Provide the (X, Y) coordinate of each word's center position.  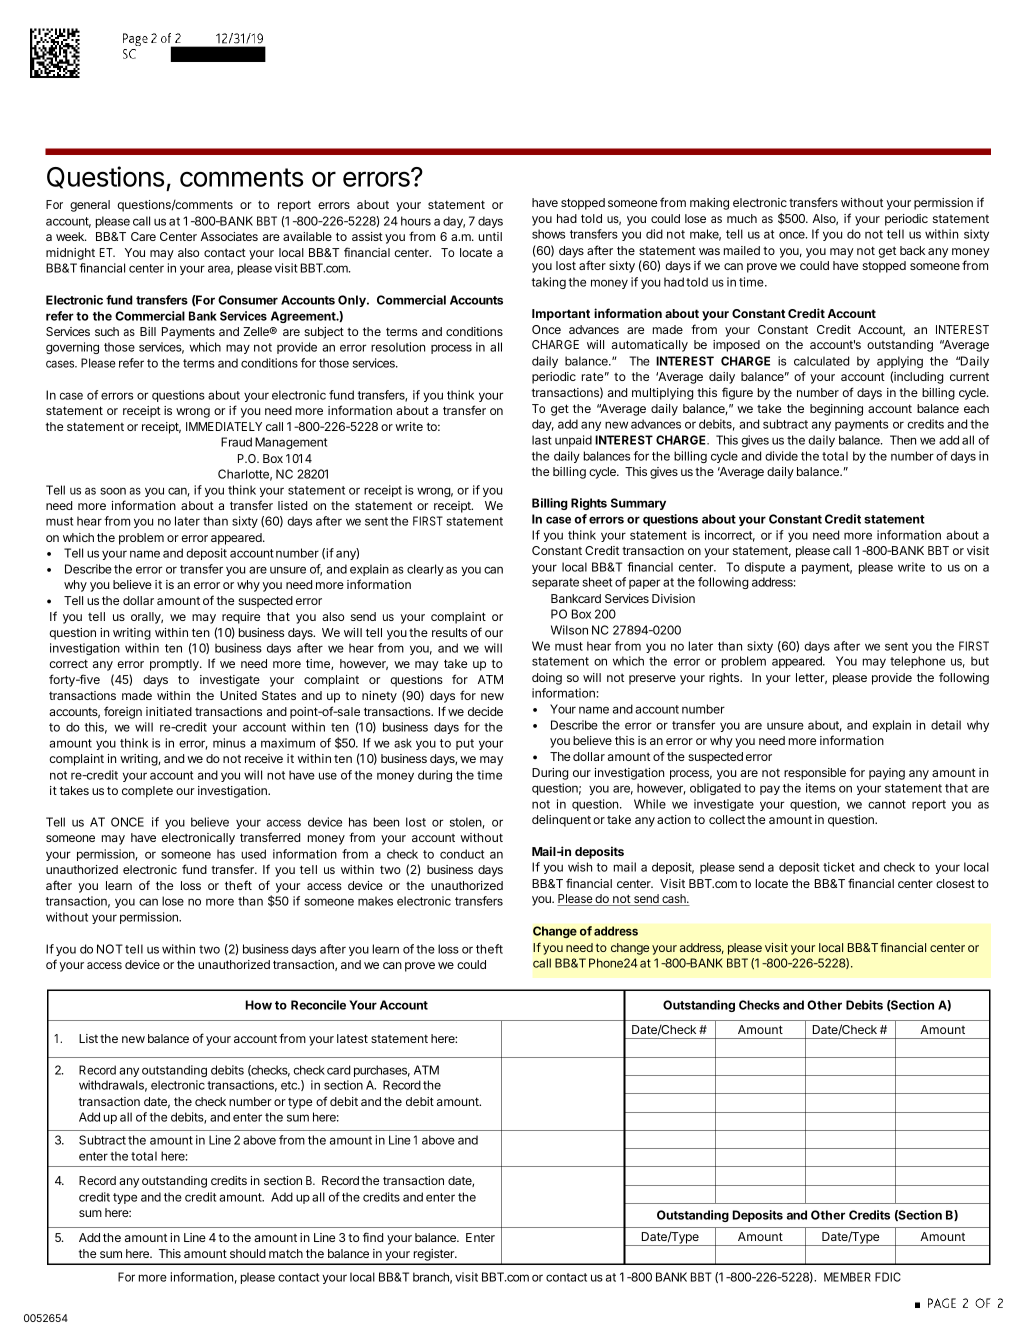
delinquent (561, 821)
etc (290, 1085)
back (912, 250)
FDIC (888, 1277)
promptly (175, 665)
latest (352, 1038)
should (248, 1253)
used (253, 854)
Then (903, 440)
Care (143, 236)
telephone (917, 662)
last (542, 440)
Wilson (569, 630)
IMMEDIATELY (224, 426)
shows (548, 234)
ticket (839, 867)
